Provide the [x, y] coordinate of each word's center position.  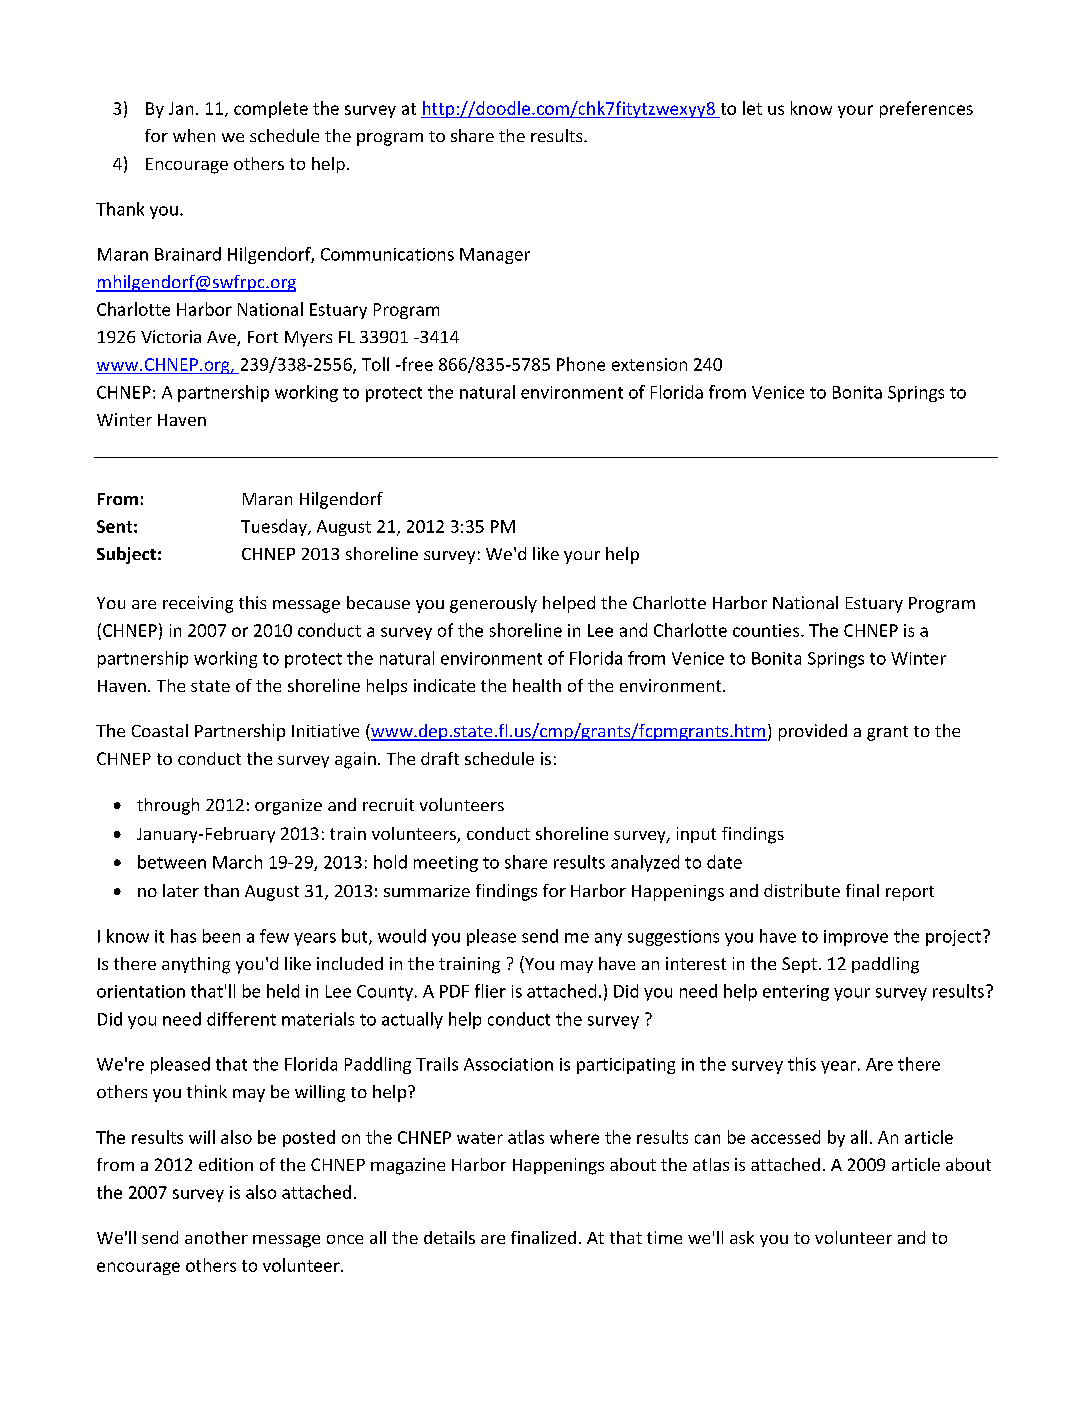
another [216, 1237]
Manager [495, 256]
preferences [926, 109]
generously [493, 604]
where [574, 1137]
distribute [802, 890]
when [194, 135]
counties [767, 630]
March [237, 862]
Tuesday [275, 527]
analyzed [645, 863]
